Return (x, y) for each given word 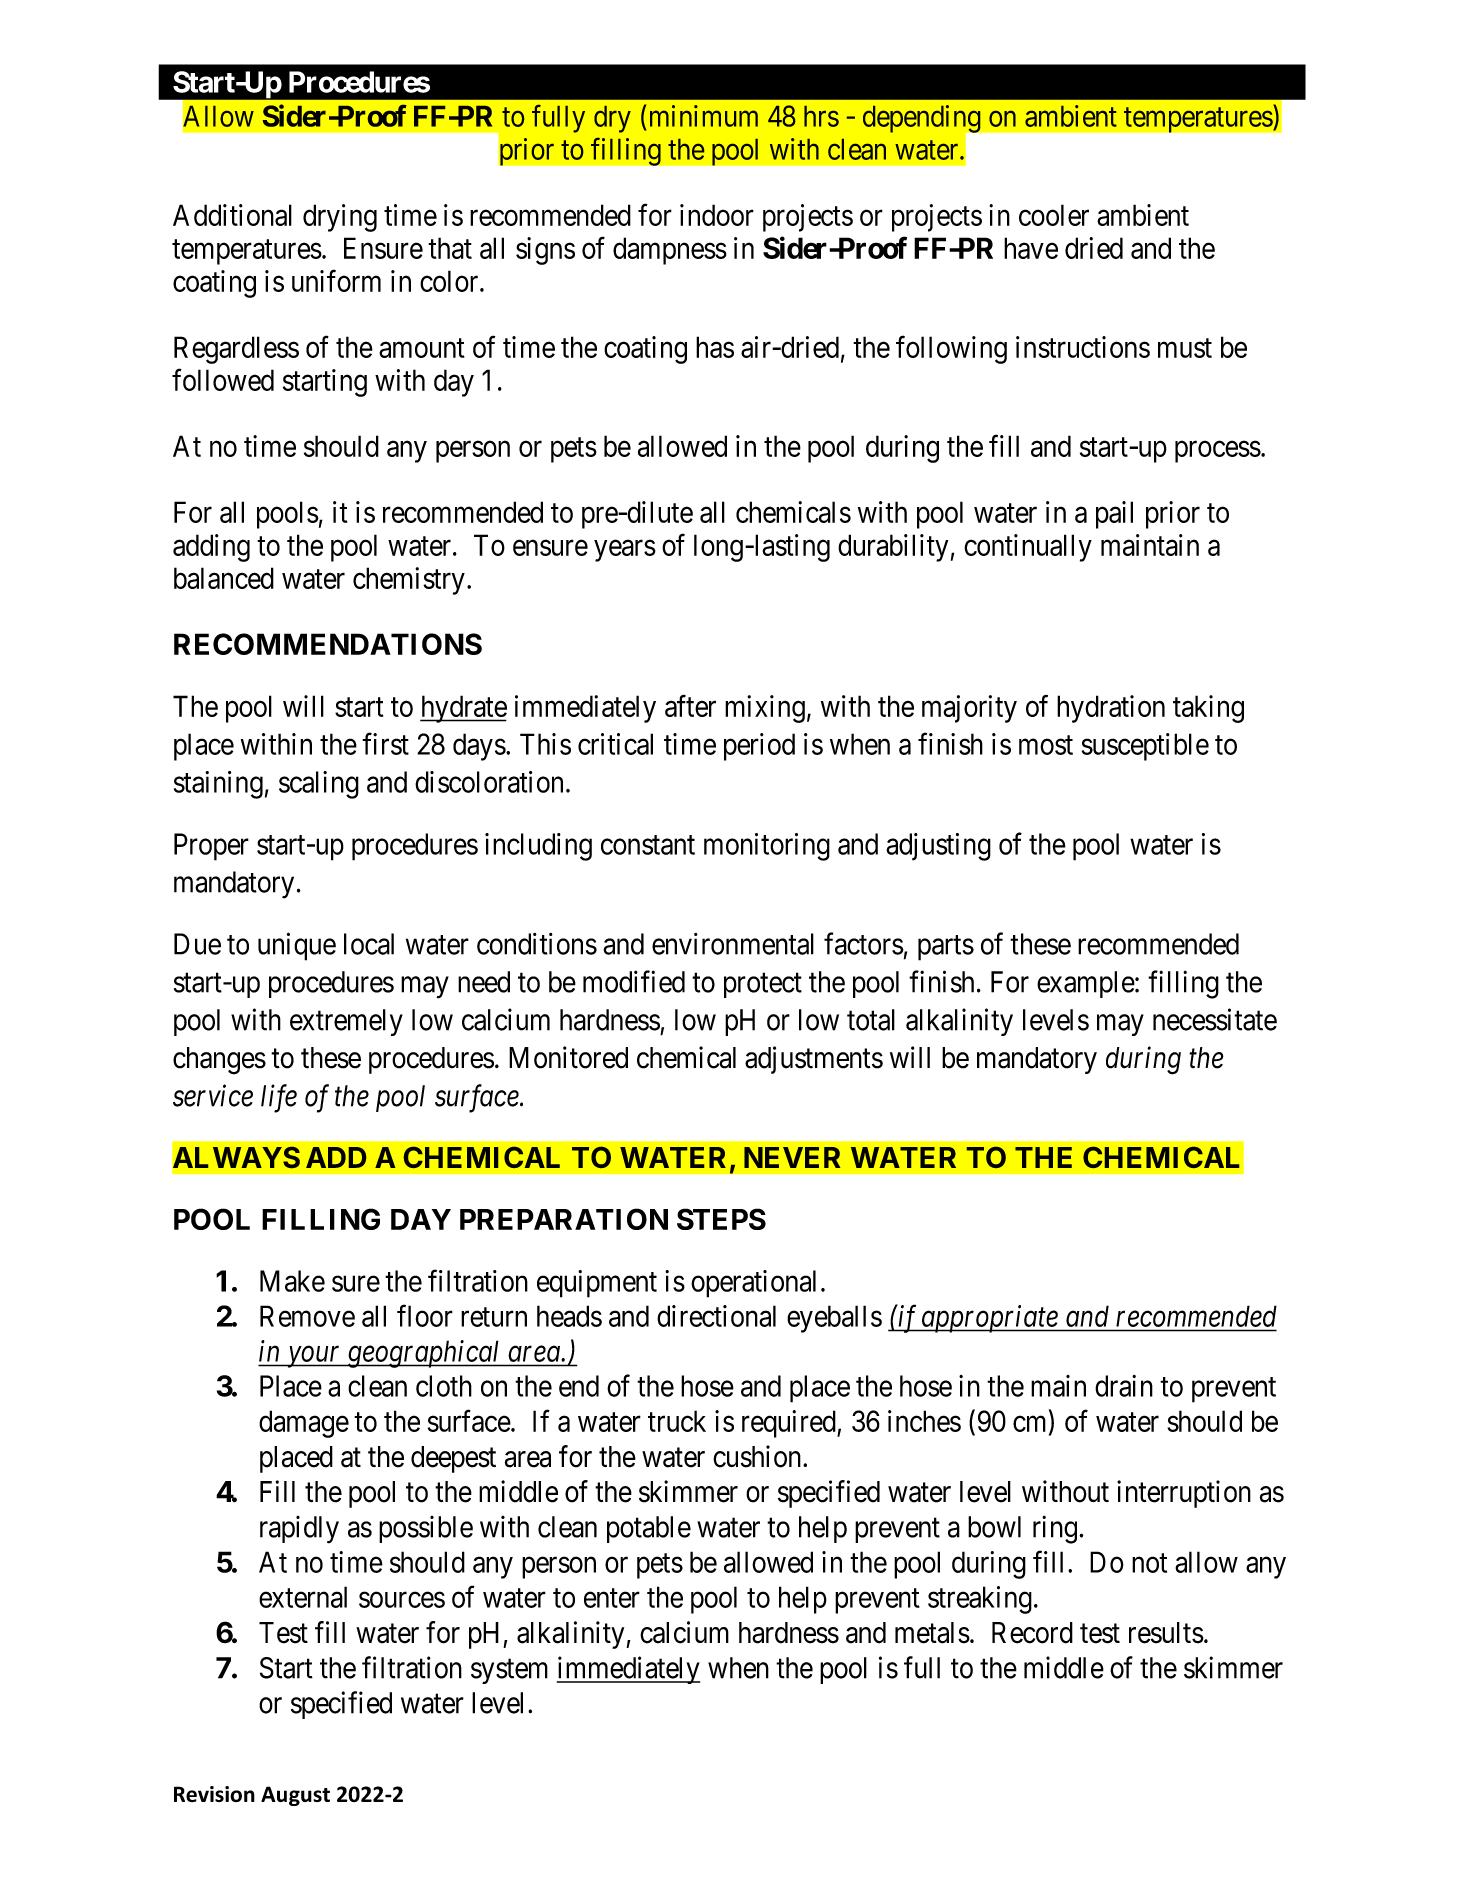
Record (1032, 1633)
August (295, 1796)
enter (612, 1598)
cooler (1054, 215)
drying (340, 218)
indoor (717, 215)
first (385, 743)
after (690, 706)
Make (292, 1281)
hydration (1111, 709)
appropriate (989, 1319)
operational (753, 1284)
